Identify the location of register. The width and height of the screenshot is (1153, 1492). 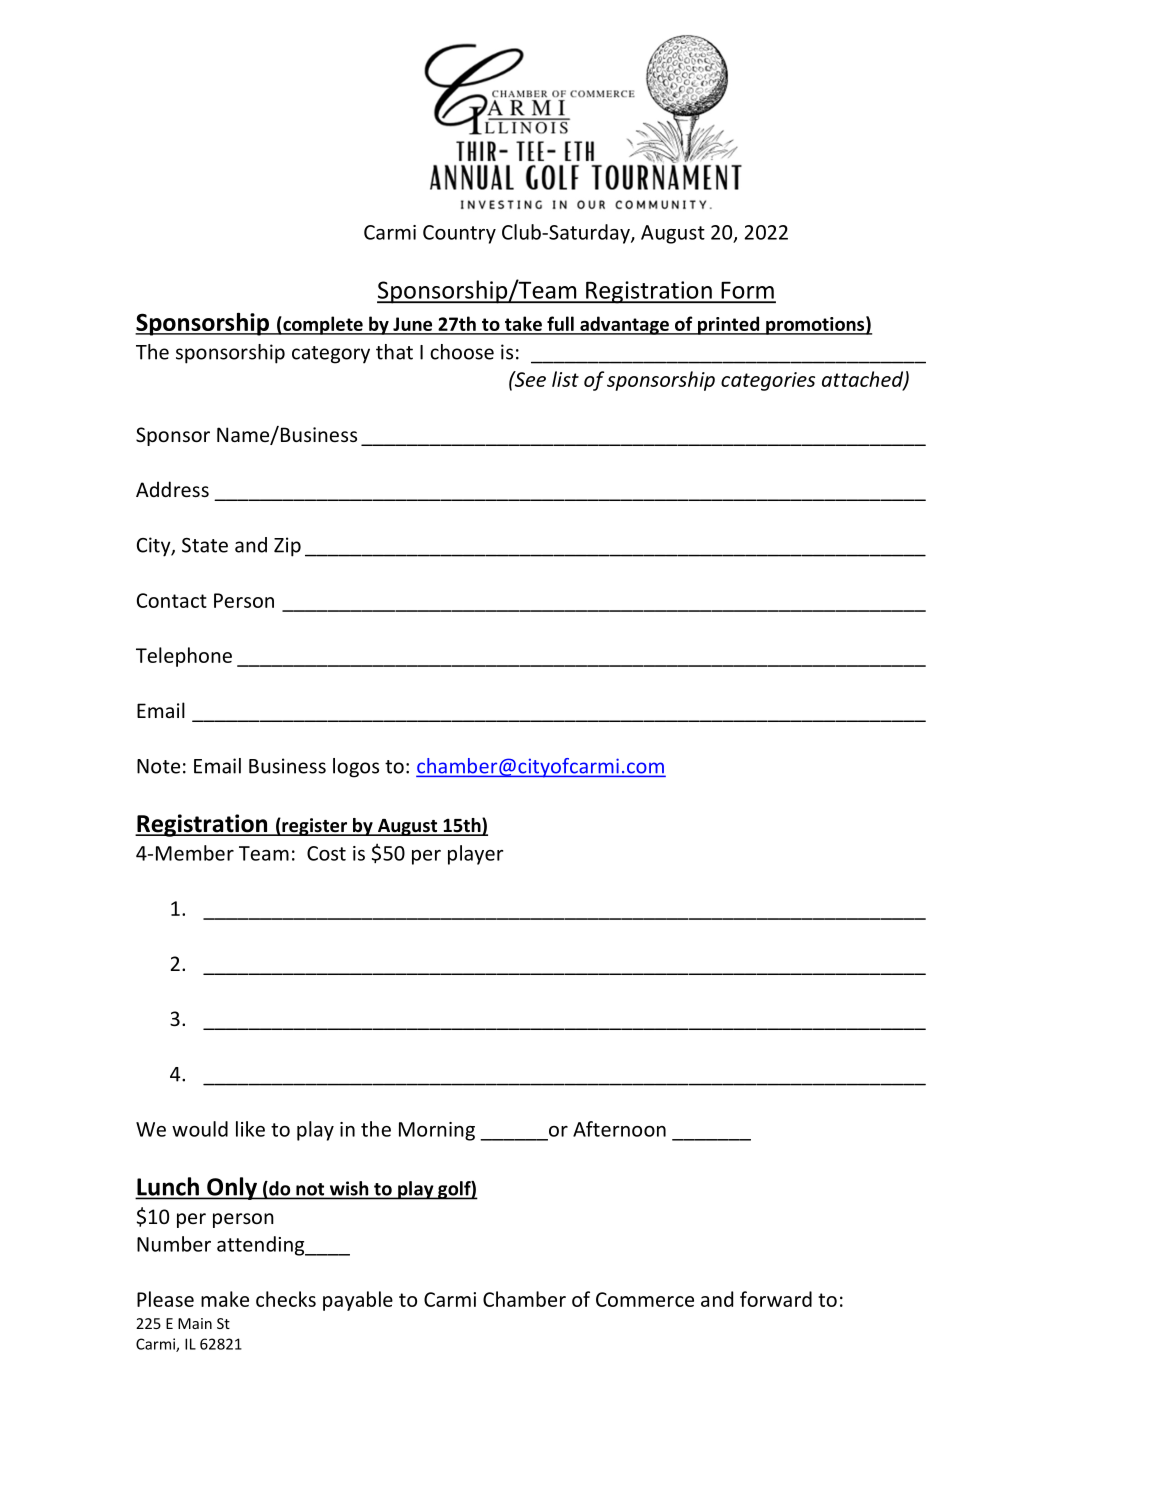
(315, 827).
